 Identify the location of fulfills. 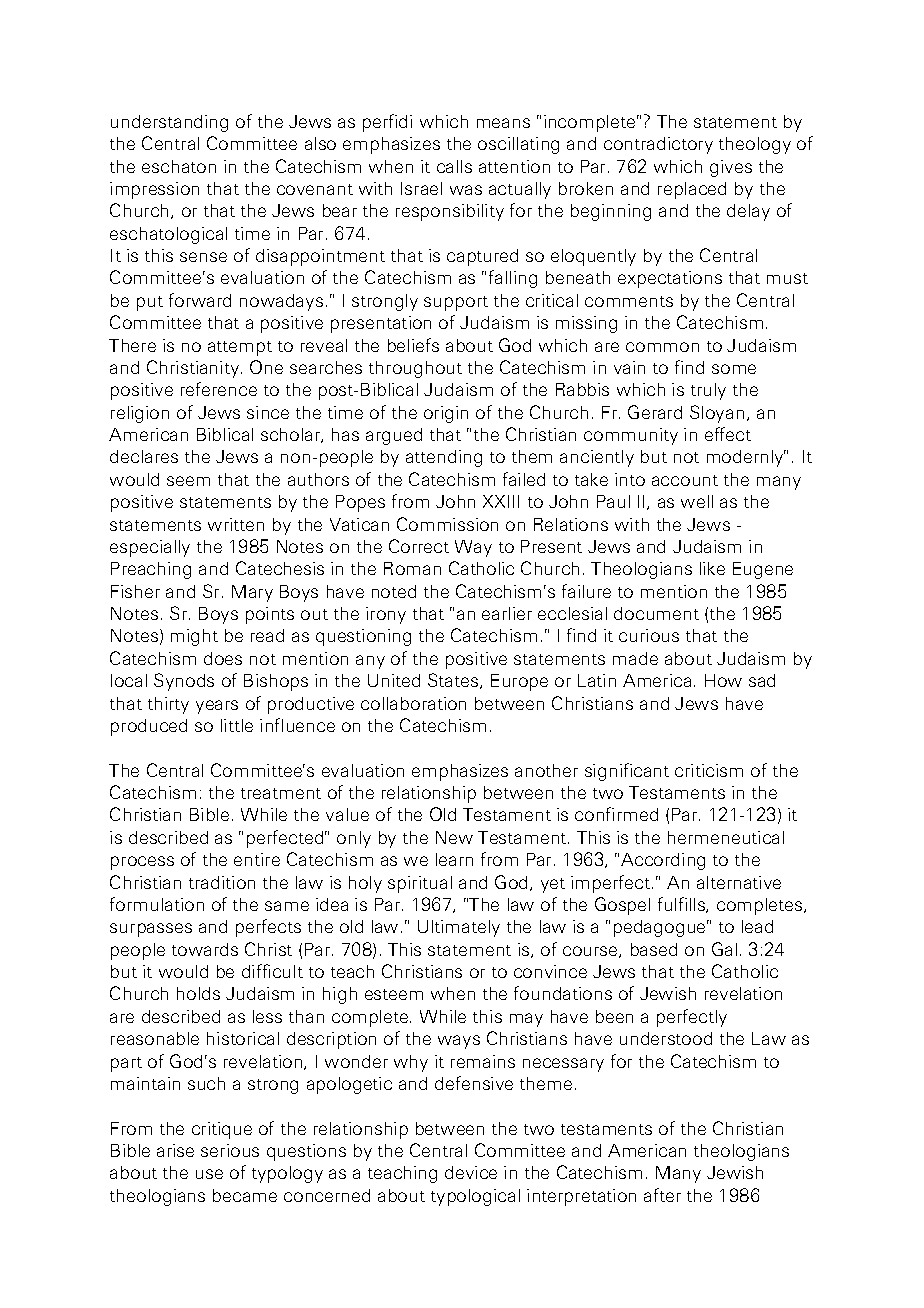
(682, 905).
